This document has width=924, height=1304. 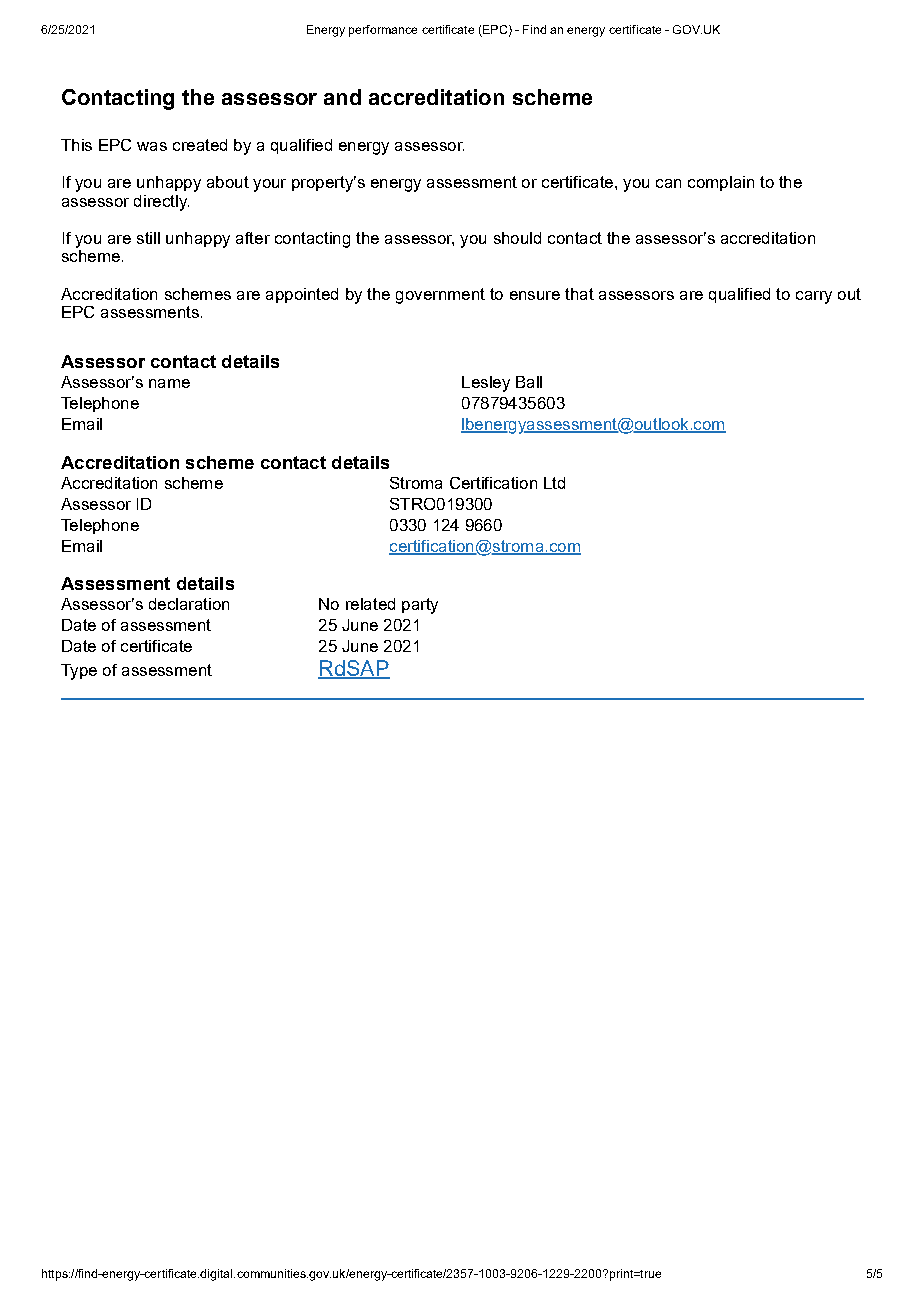 I want to click on name, so click(x=169, y=383).
